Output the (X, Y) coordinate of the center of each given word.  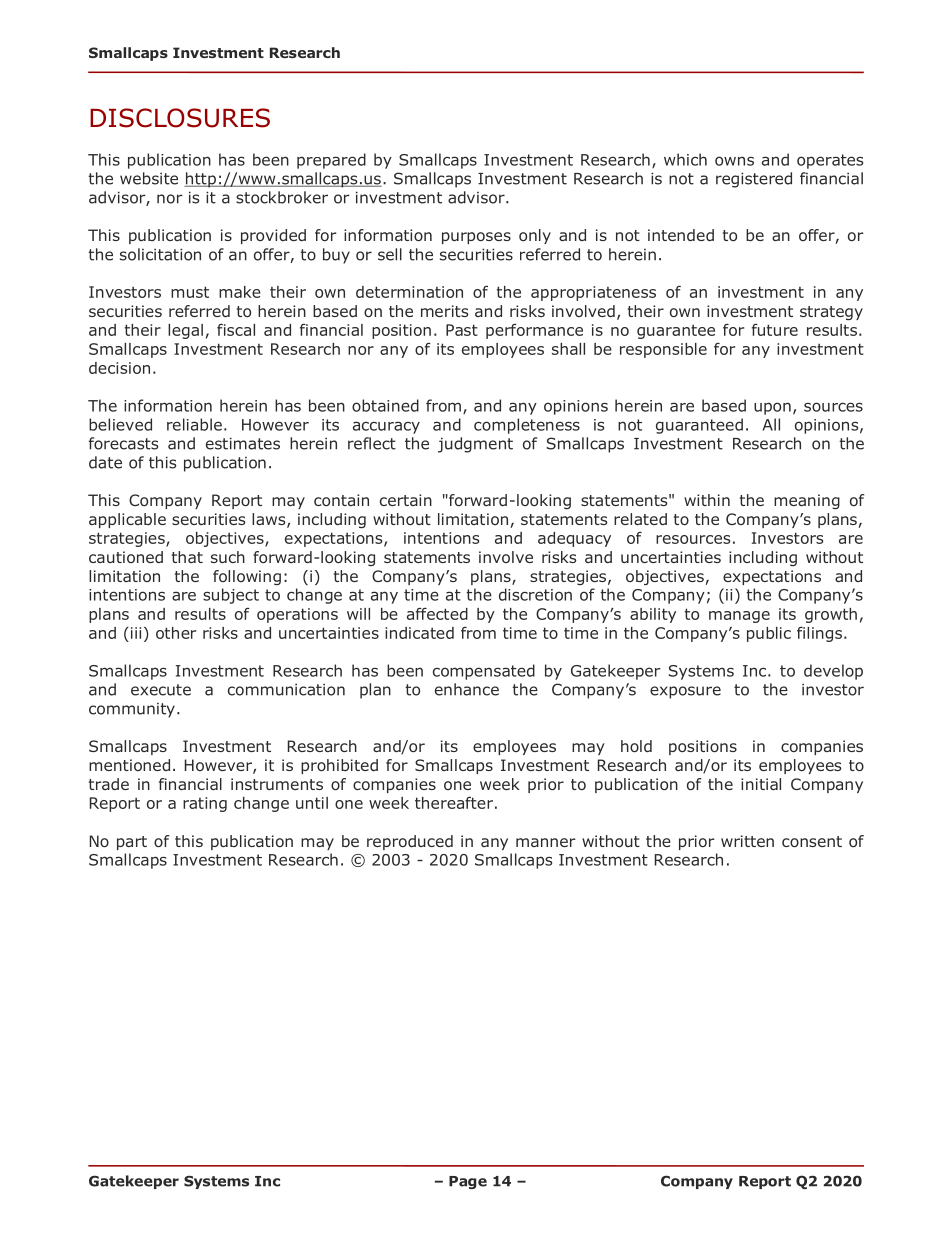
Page (468, 1182)
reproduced (410, 842)
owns (734, 161)
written (747, 841)
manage (739, 617)
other (176, 633)
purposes (476, 238)
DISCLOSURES (180, 118)
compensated (484, 672)
